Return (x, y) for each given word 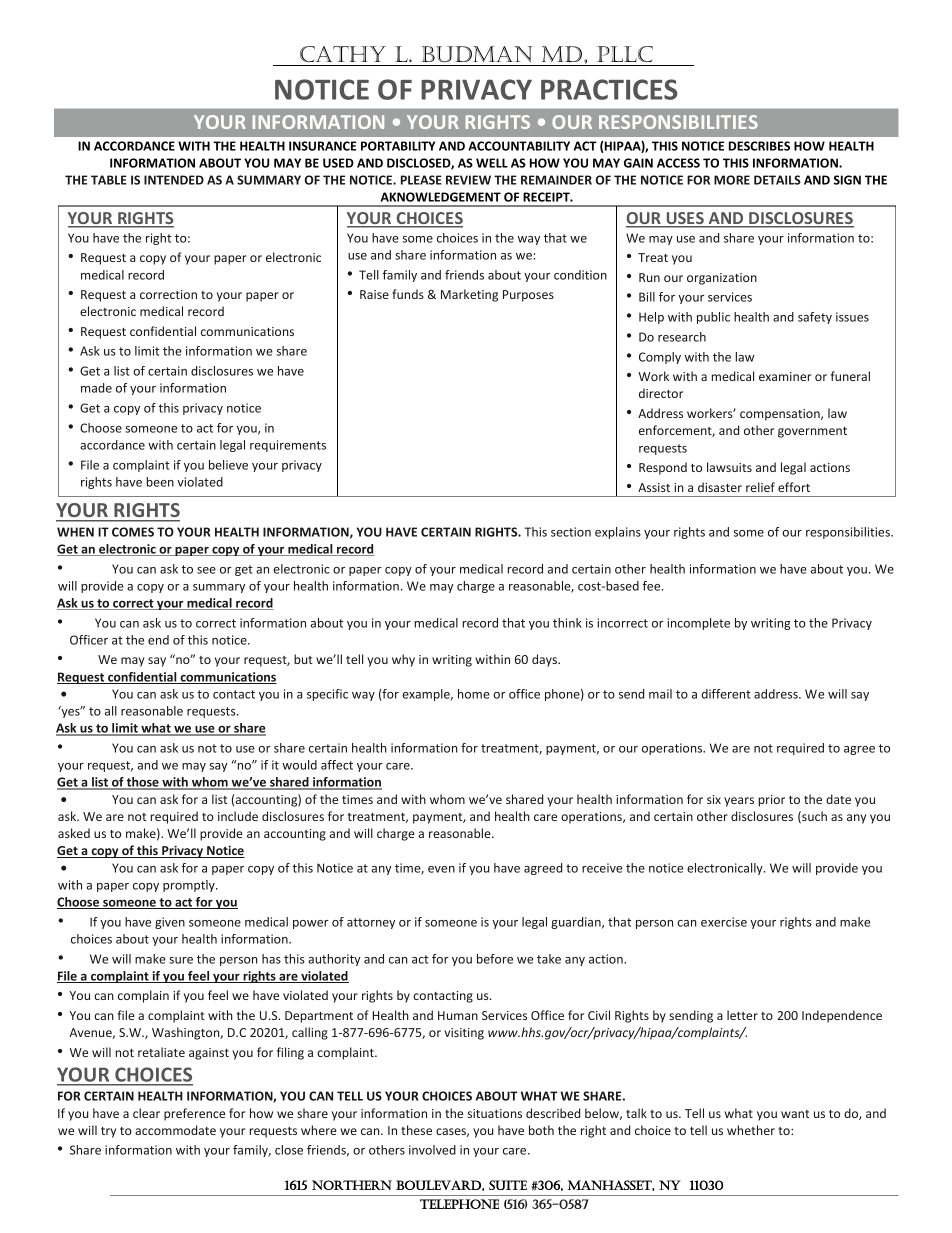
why (403, 660)
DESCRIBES (759, 146)
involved (432, 1150)
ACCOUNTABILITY (519, 146)
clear (146, 1113)
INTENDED (174, 180)
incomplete (699, 624)
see (206, 570)
